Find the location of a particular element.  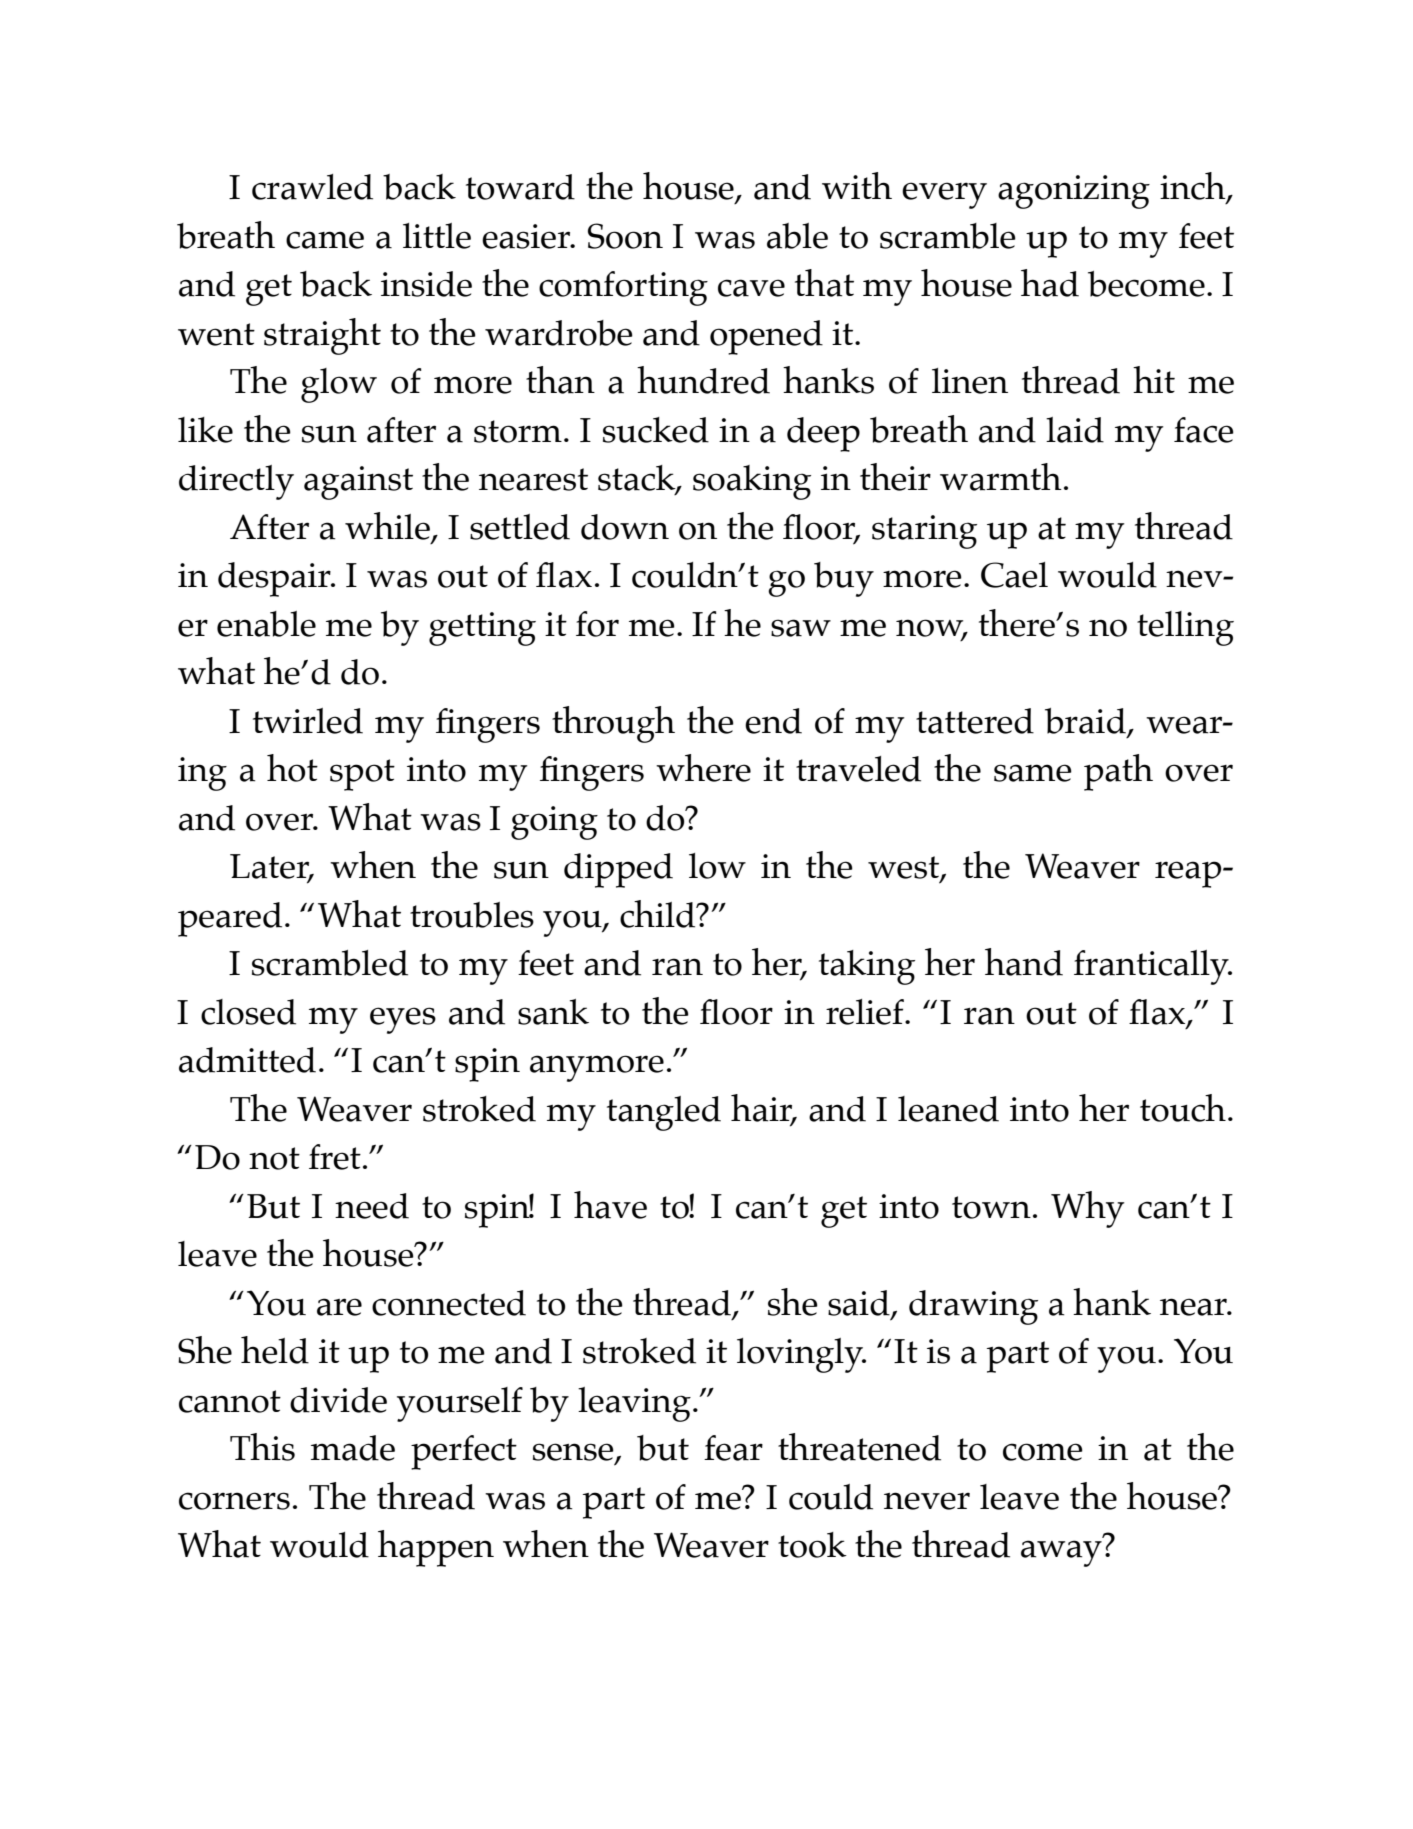

away is located at coordinates (1061, 1553).
